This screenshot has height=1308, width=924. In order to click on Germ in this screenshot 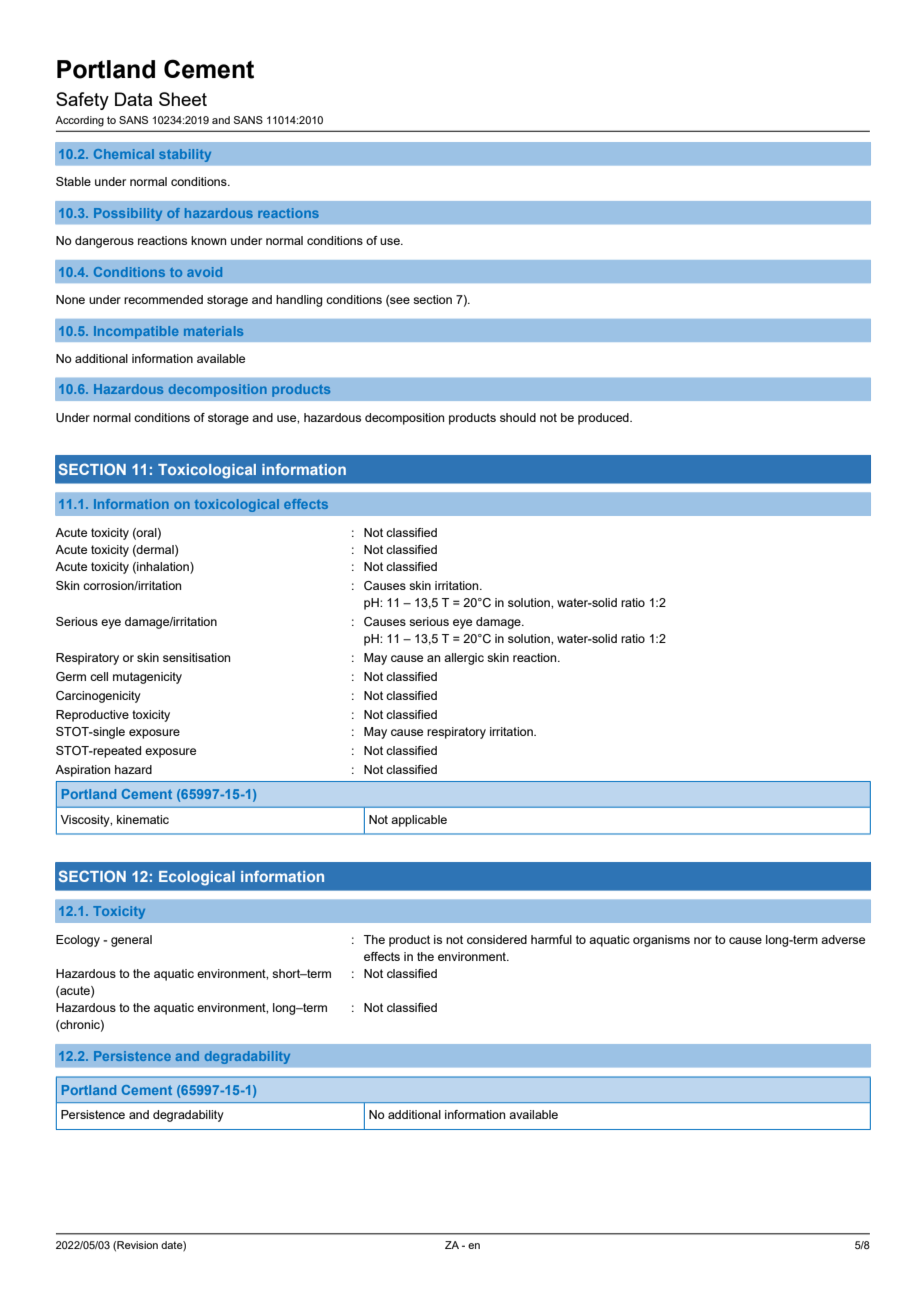, I will do `click(71, 676)`.
